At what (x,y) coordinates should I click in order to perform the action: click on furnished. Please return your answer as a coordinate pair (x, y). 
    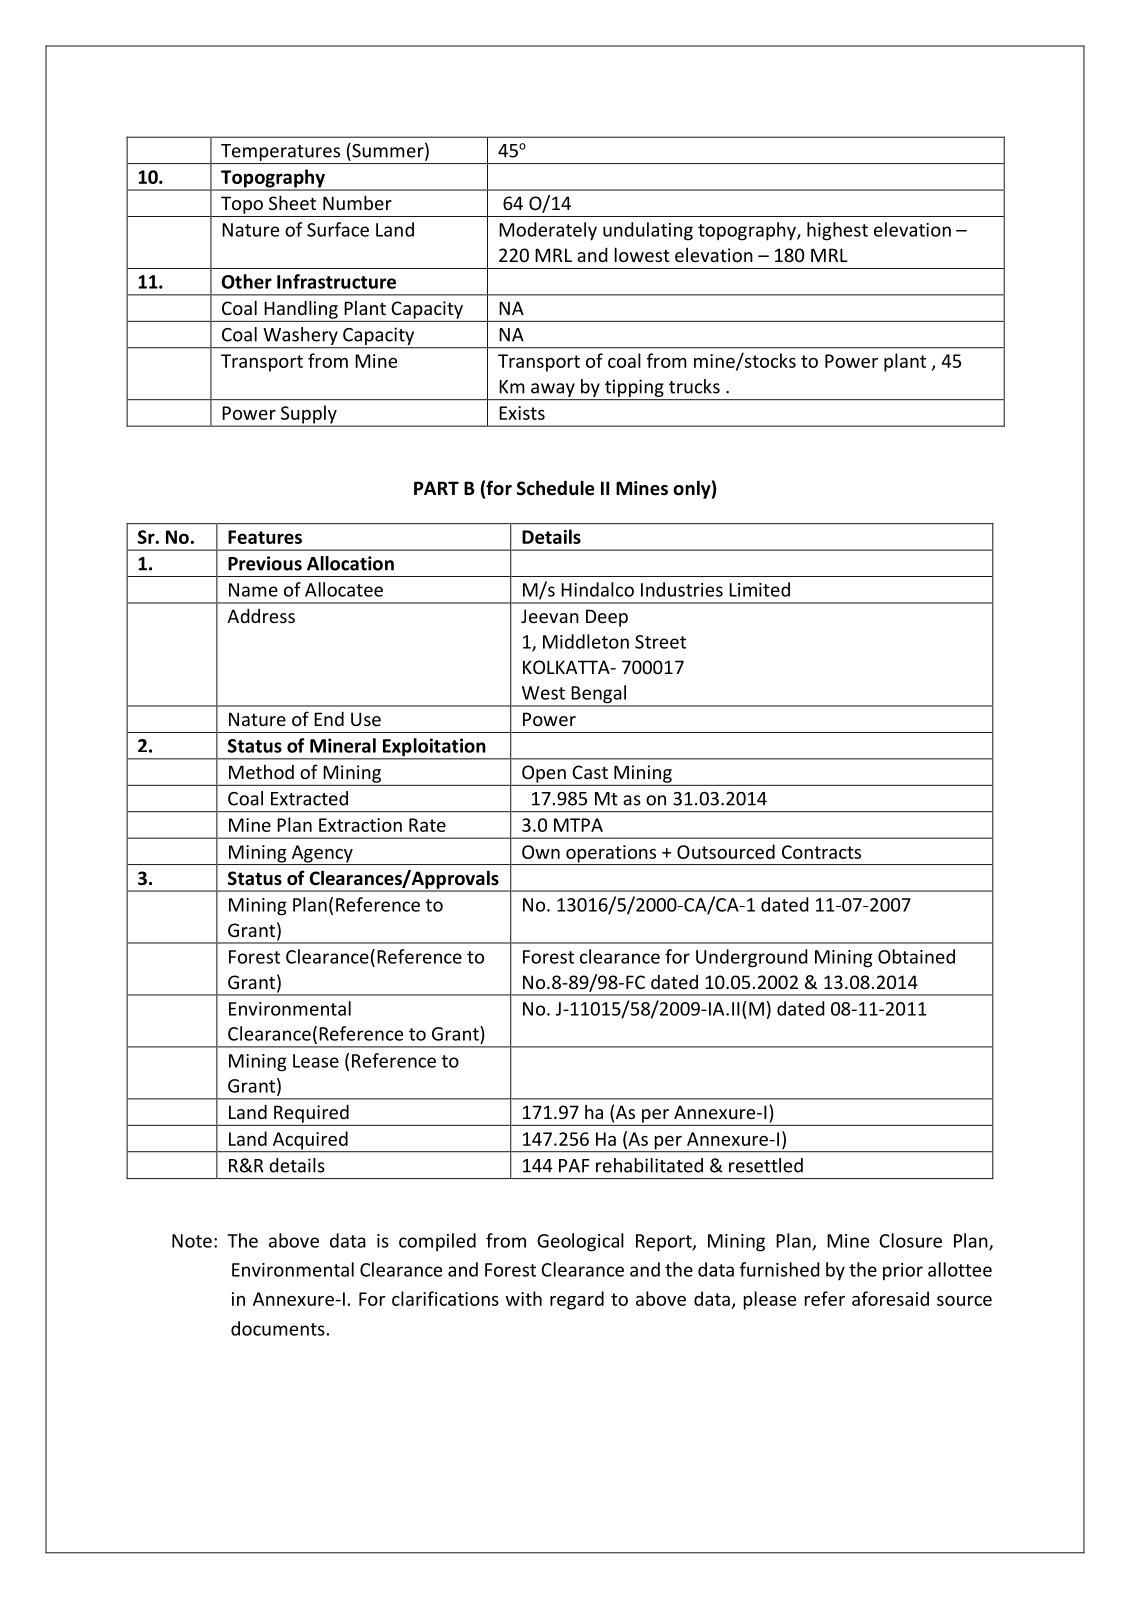
    Looking at the image, I should click on (780, 1269).
